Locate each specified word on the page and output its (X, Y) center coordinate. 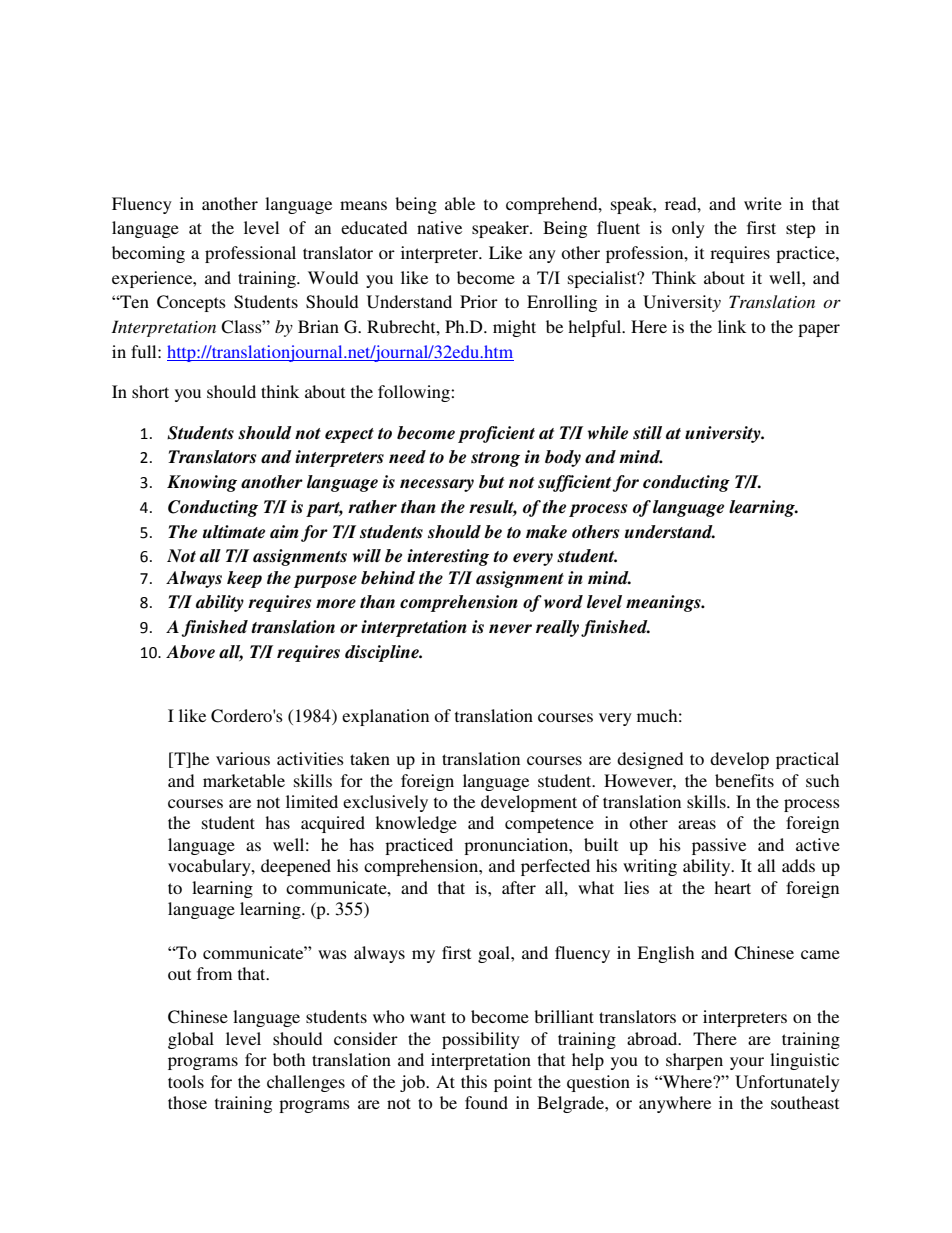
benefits (744, 780)
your (747, 1063)
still (647, 432)
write (763, 203)
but (491, 482)
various (243, 758)
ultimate (234, 532)
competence (549, 825)
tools (186, 1081)
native (439, 227)
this (474, 1081)
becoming (148, 254)
